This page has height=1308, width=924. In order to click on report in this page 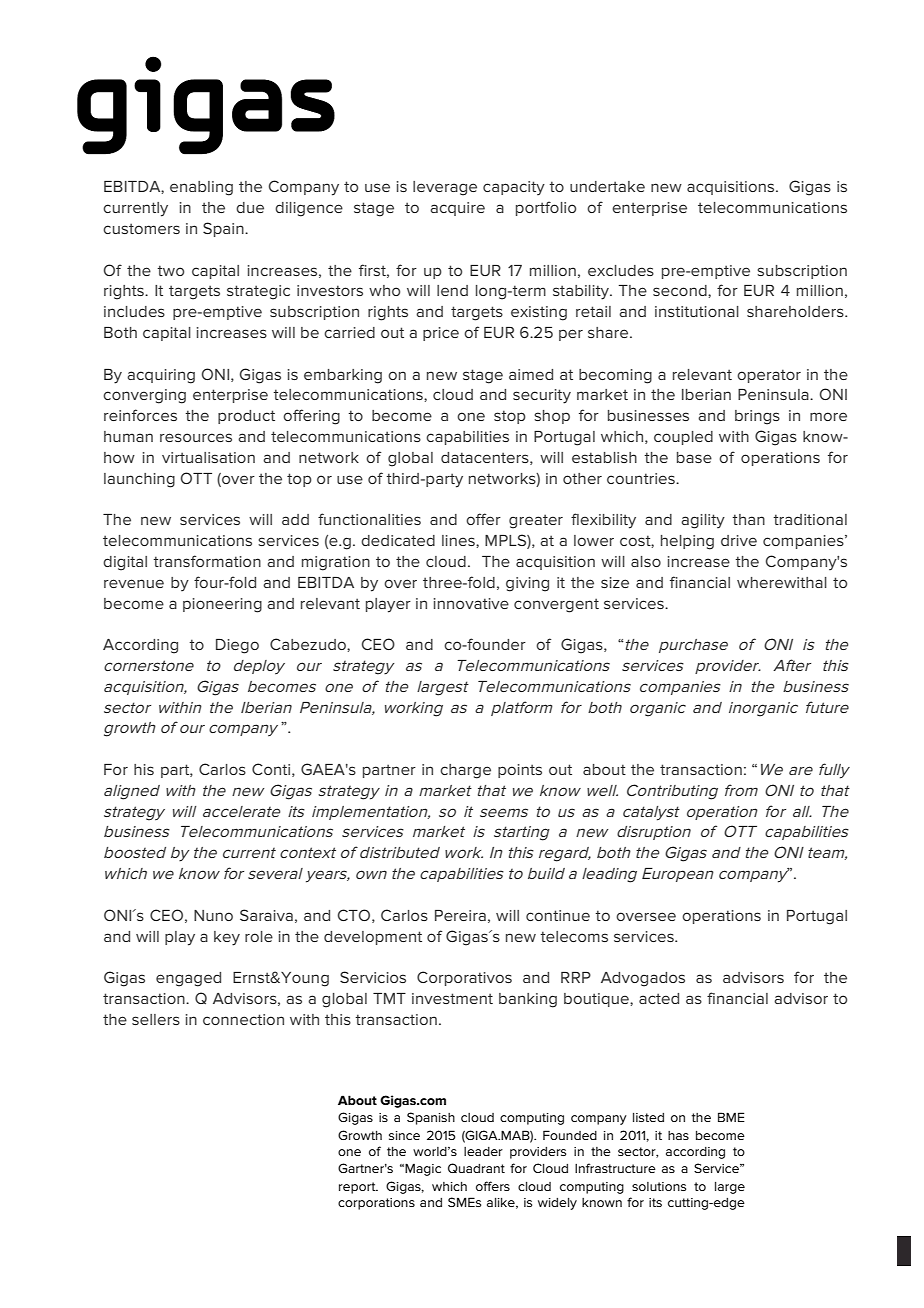, I will do `click(358, 1188)`.
